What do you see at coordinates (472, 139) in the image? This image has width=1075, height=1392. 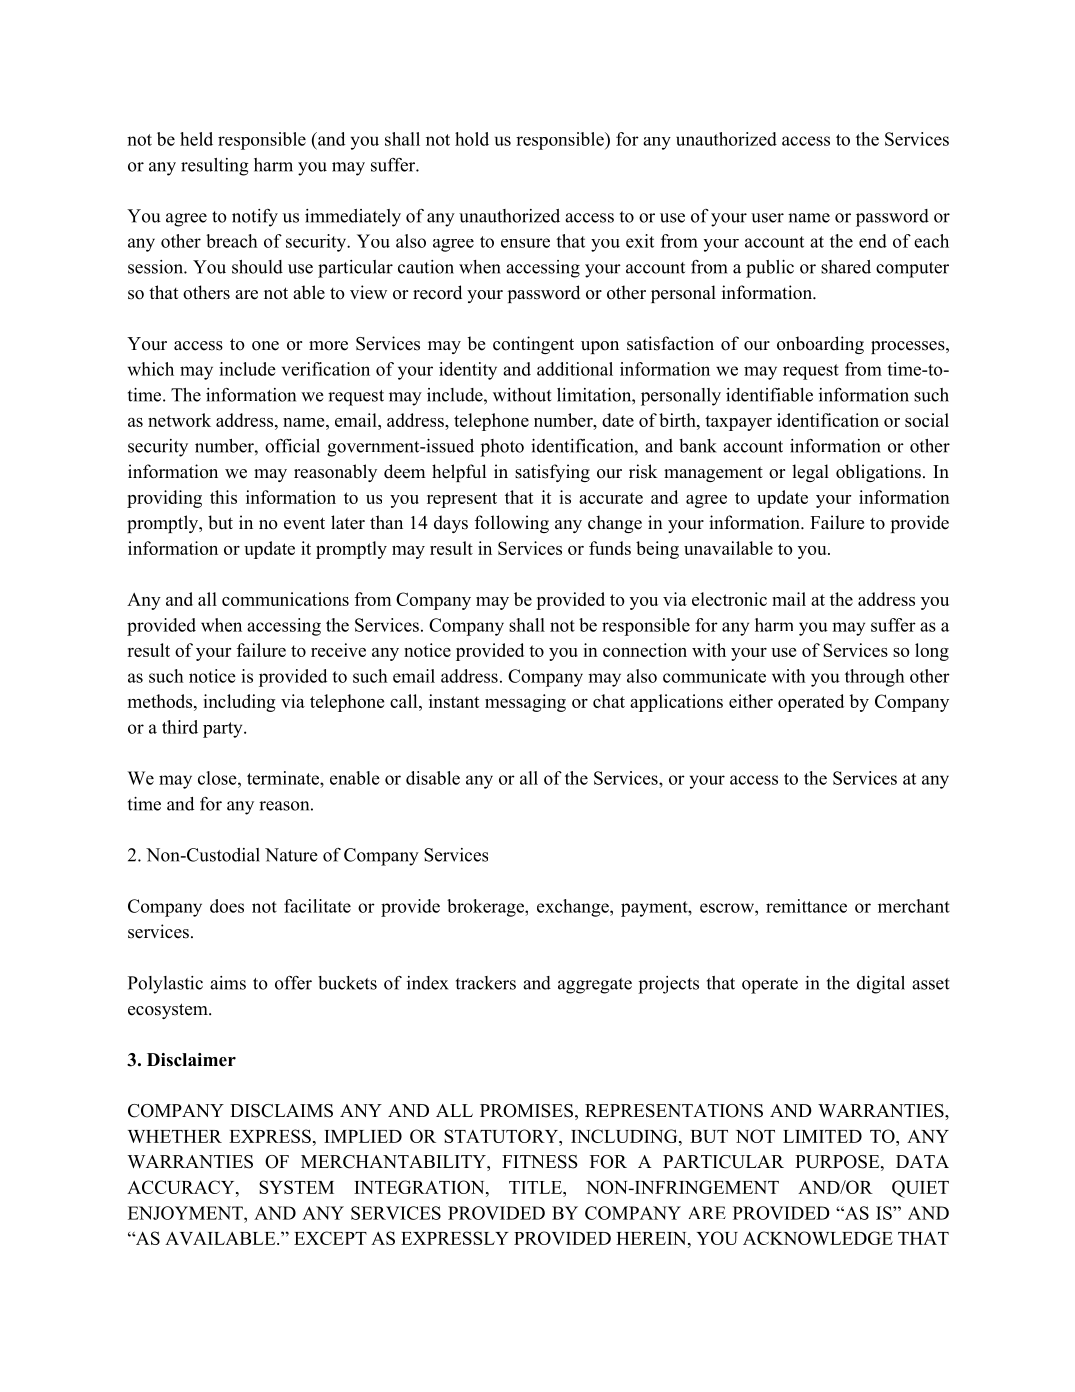 I see `hold` at bounding box center [472, 139].
